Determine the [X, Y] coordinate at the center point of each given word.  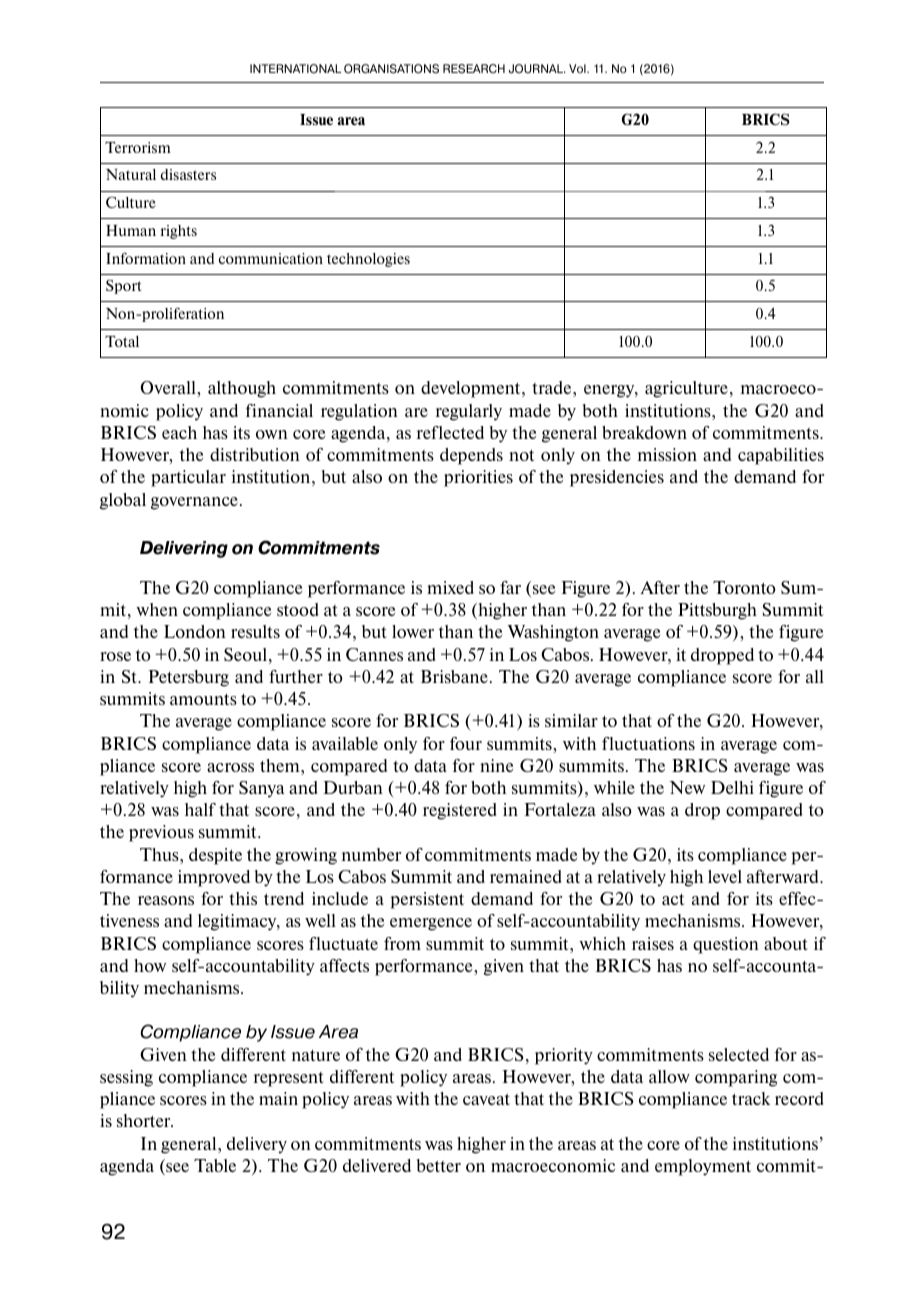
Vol [578, 68]
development [472, 389]
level [725, 876]
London [195, 631]
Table [215, 1165]
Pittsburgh [717, 611]
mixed [450, 587]
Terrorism [138, 147]
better [439, 1165]
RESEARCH [474, 69]
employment [703, 1167]
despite [215, 856]
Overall [169, 389]
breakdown [644, 432]
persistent [427, 900]
